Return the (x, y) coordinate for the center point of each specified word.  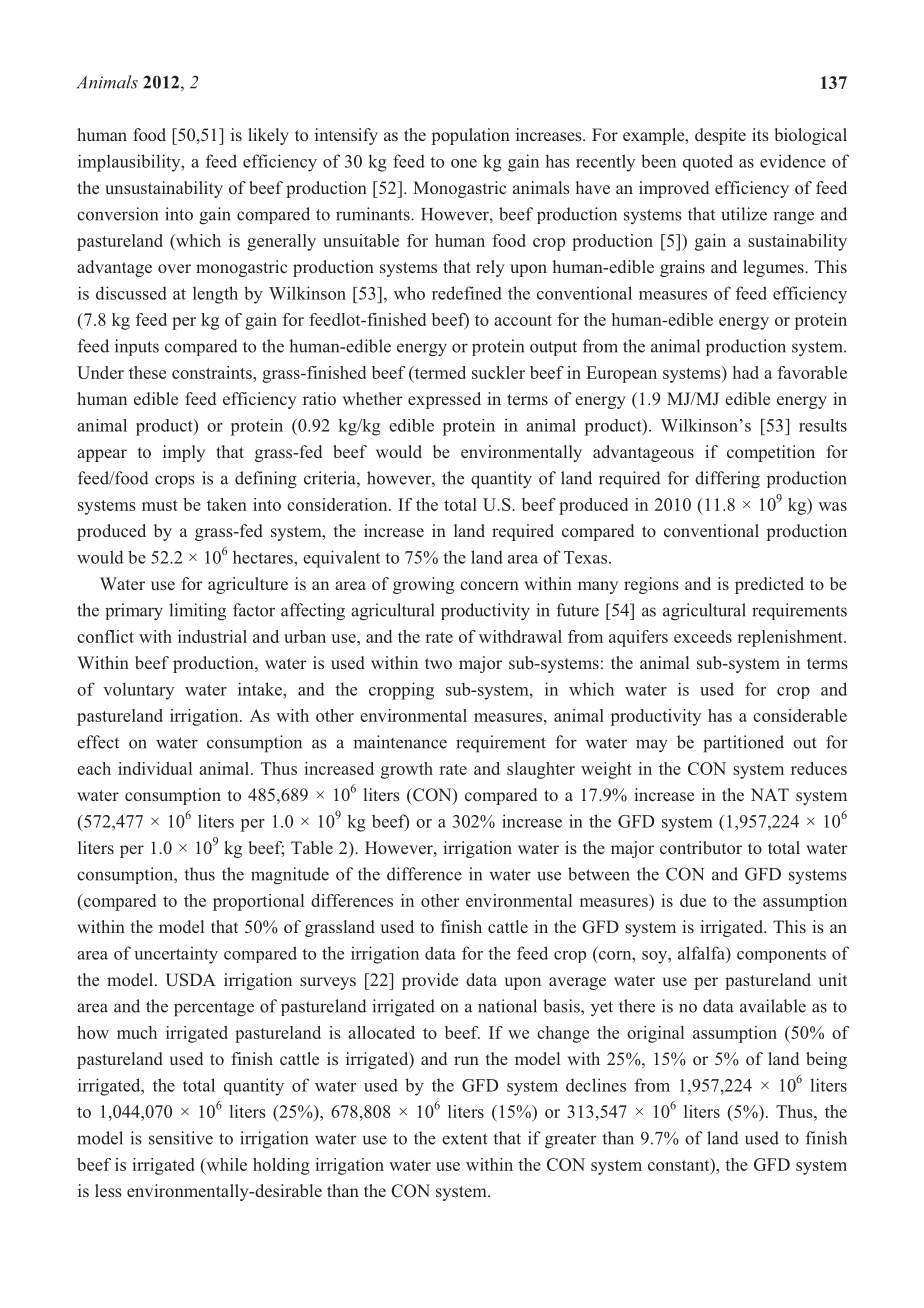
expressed (444, 400)
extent (465, 1139)
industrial (212, 636)
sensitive (181, 1138)
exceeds (703, 636)
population (471, 136)
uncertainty (176, 955)
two (438, 663)
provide (430, 981)
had (746, 372)
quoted (708, 162)
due (693, 900)
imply (184, 453)
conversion (117, 214)
